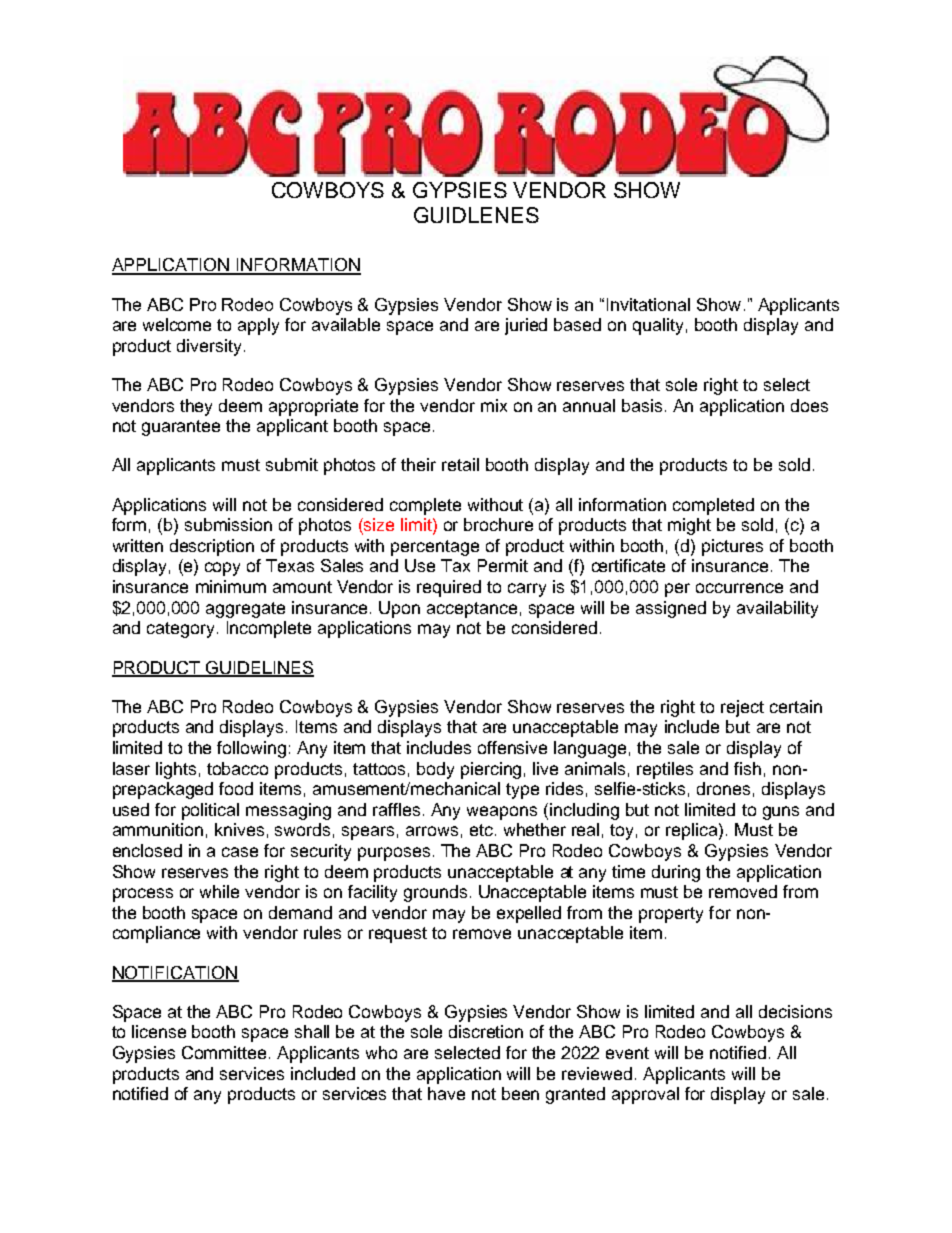  What do you see at coordinates (676, 873) in the screenshot?
I see `during` at bounding box center [676, 873].
